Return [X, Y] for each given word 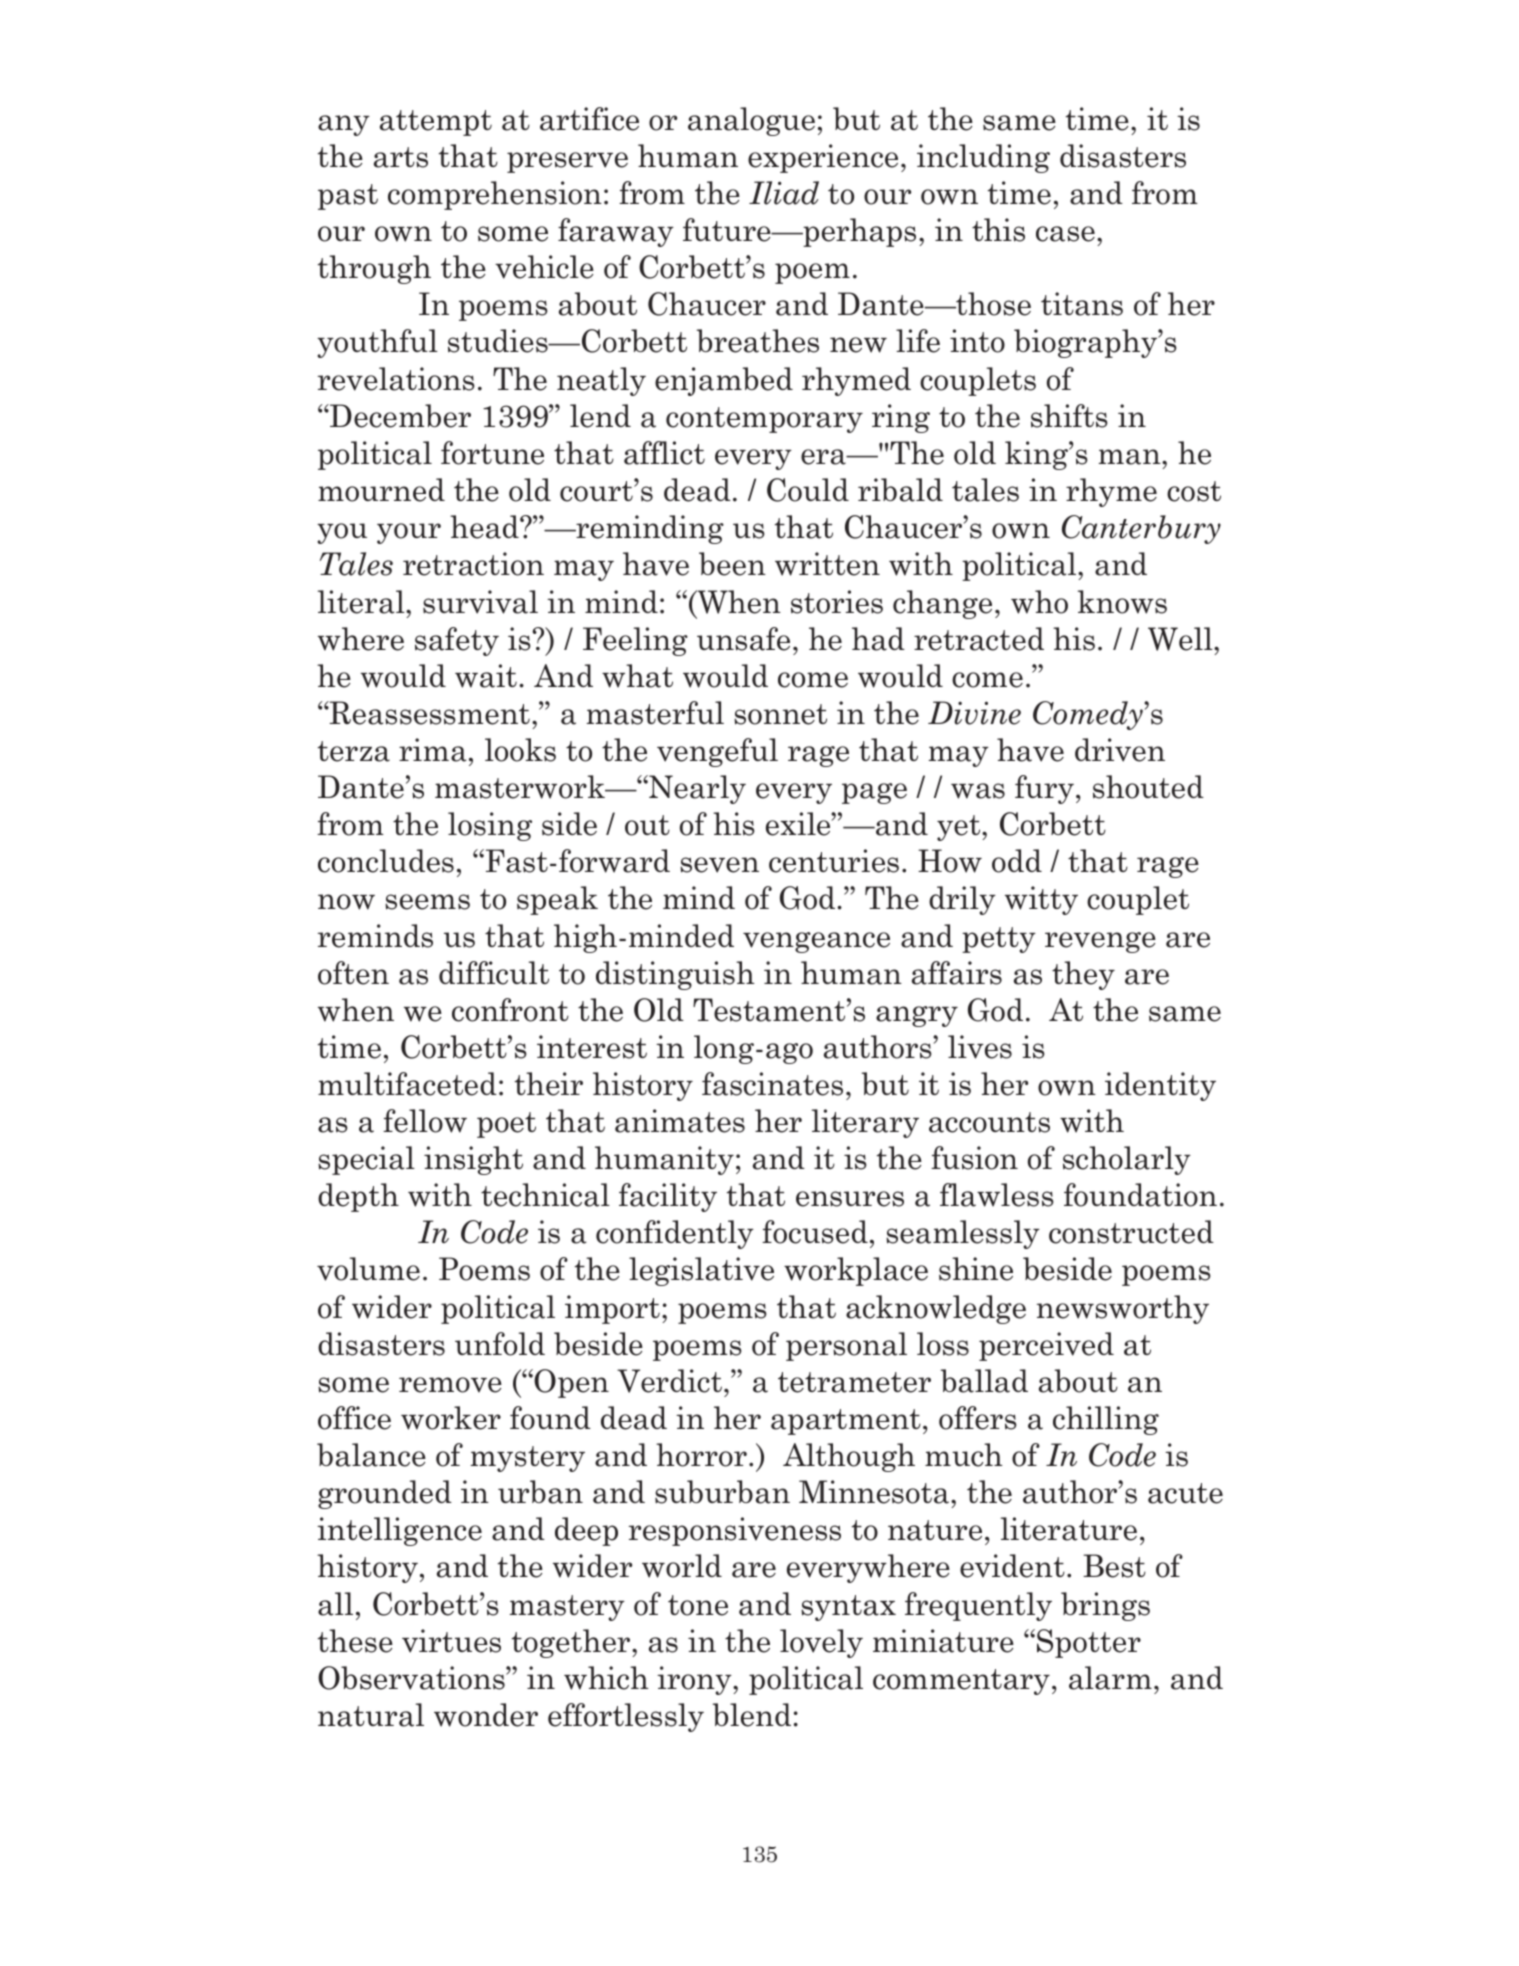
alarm [1110, 1678]
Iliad [784, 193]
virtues [451, 1641]
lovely [821, 1643]
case [1065, 234]
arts [401, 157]
